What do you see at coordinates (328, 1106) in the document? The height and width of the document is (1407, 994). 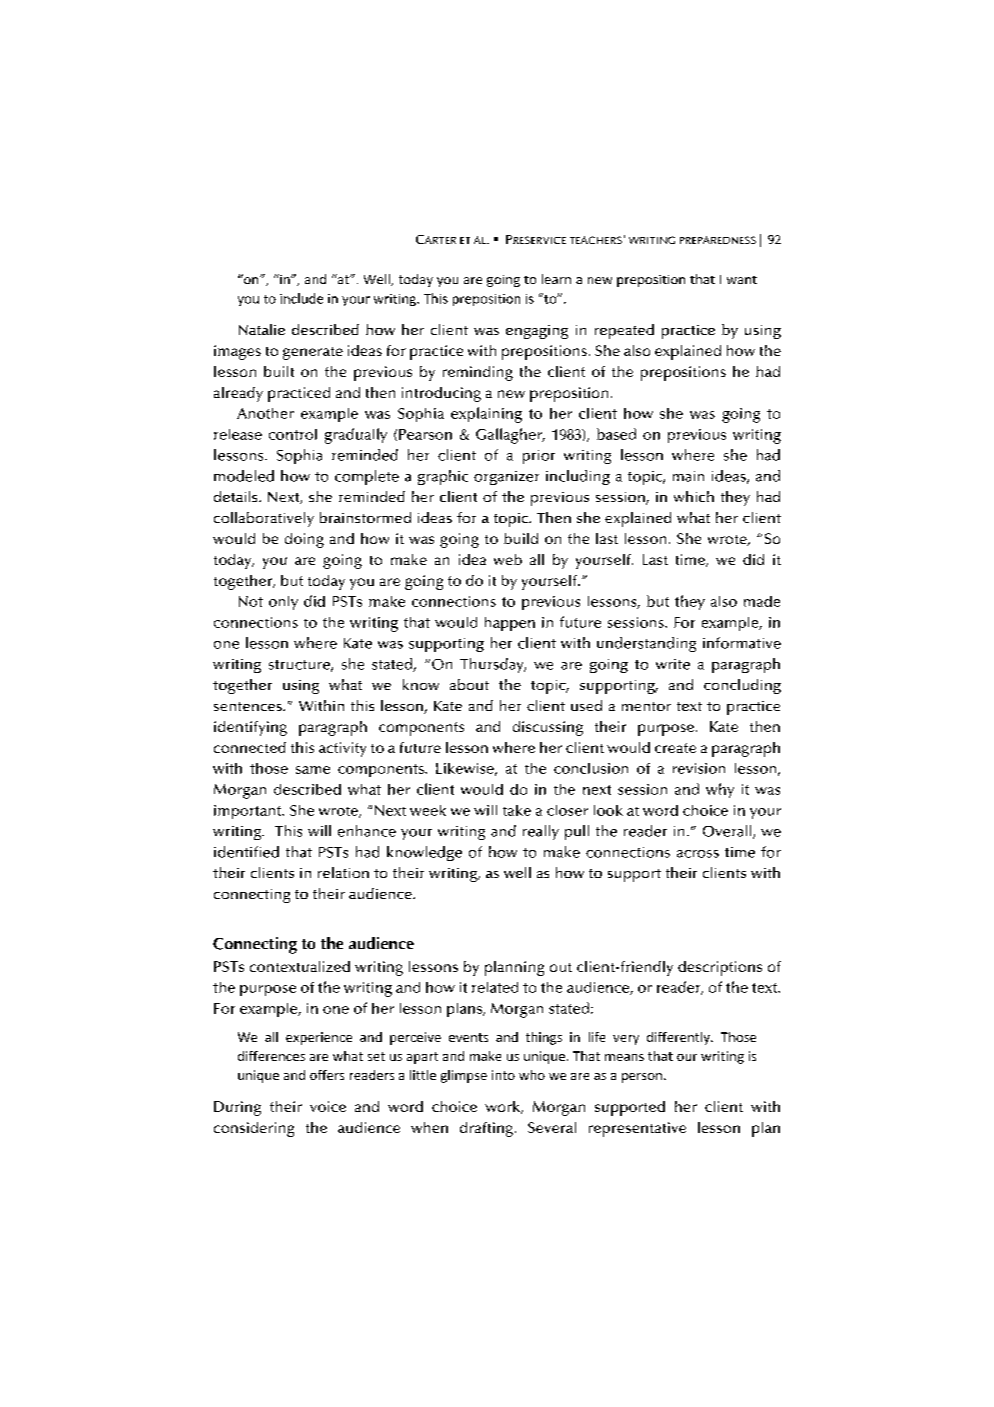 I see `voice` at bounding box center [328, 1106].
